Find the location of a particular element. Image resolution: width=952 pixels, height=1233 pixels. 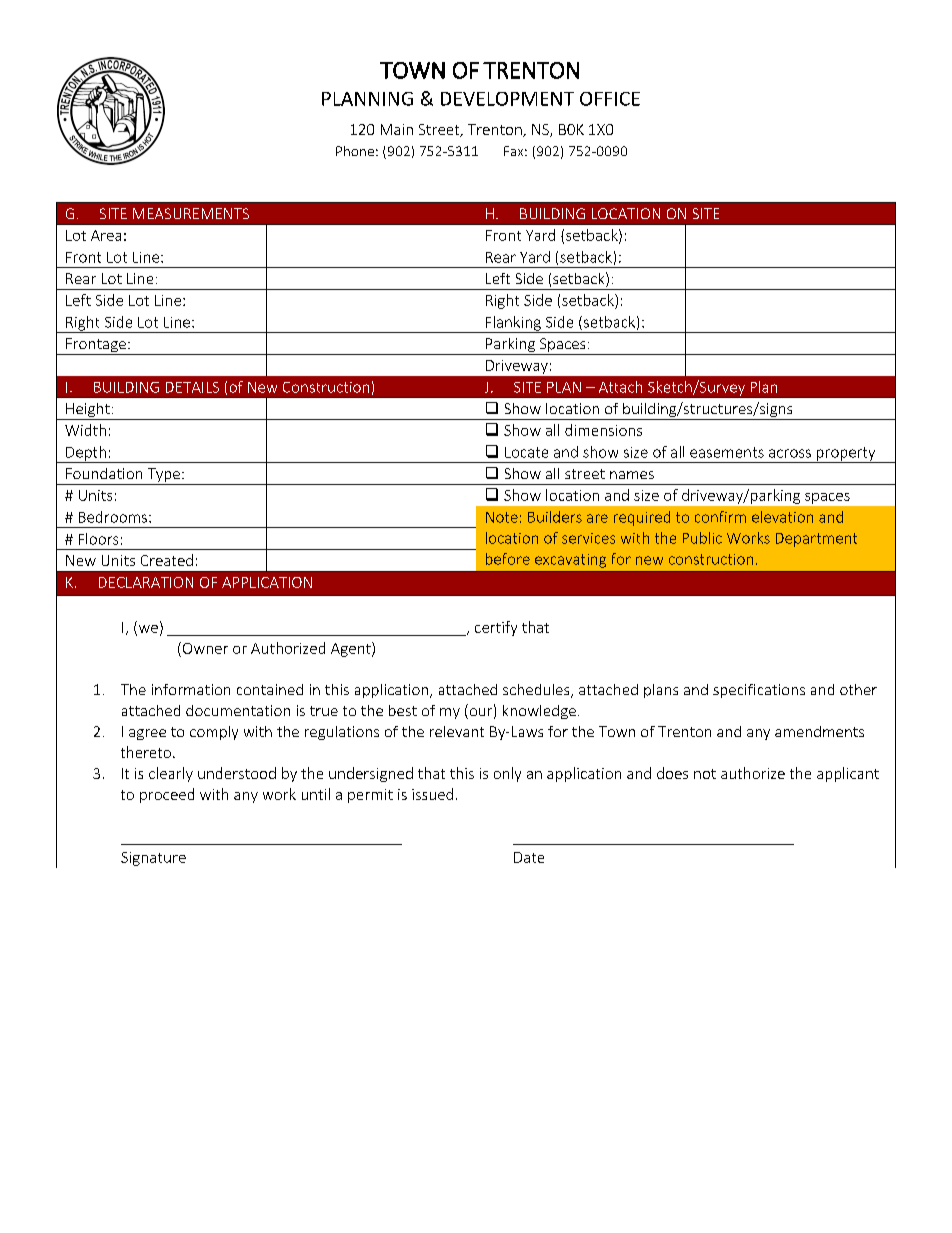

Signature is located at coordinates (153, 859).
